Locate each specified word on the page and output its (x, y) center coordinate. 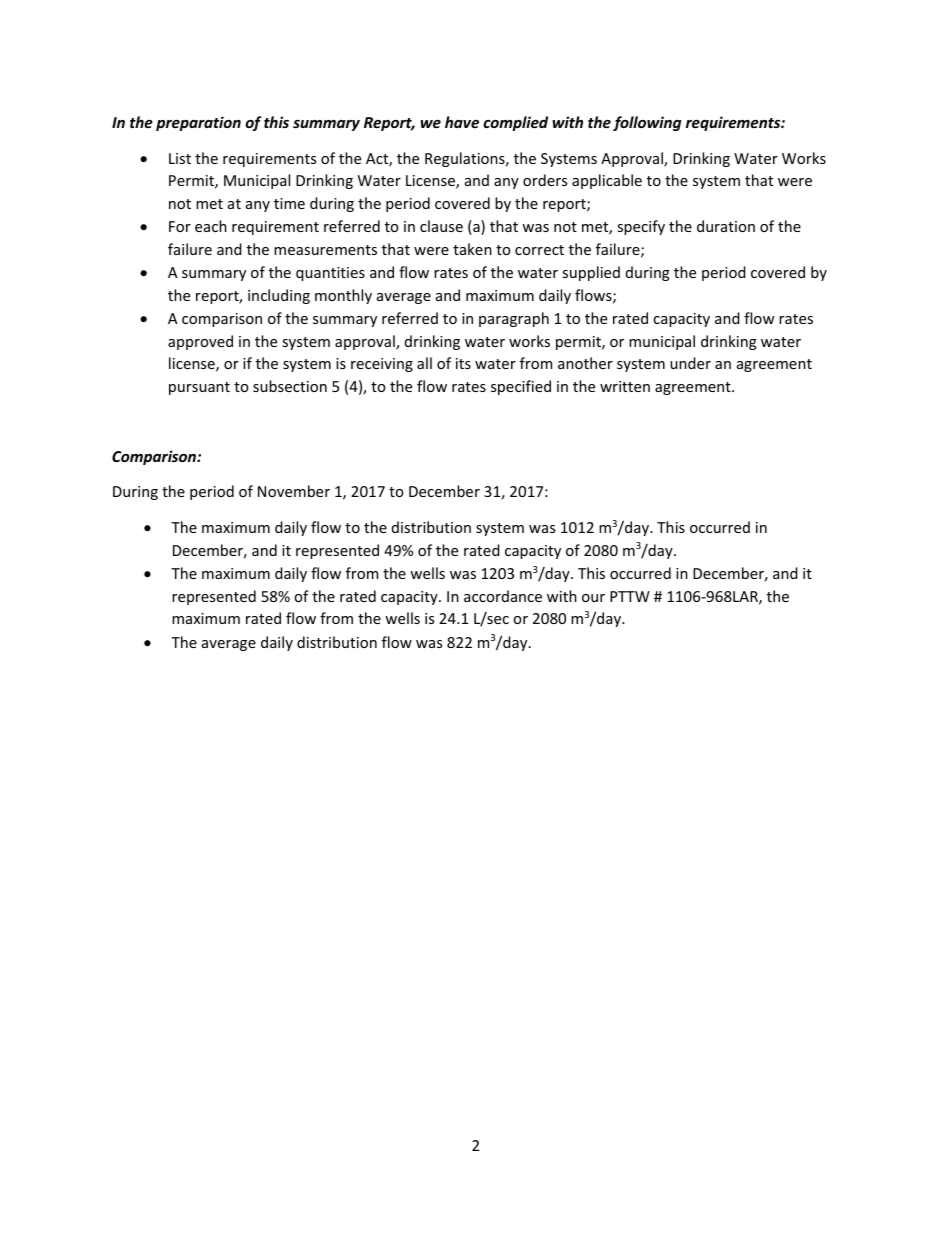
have (462, 122)
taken (472, 249)
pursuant (199, 388)
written (625, 386)
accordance (503, 596)
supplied (591, 273)
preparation (198, 123)
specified (521, 387)
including (279, 296)
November (294, 491)
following (647, 123)
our (593, 598)
